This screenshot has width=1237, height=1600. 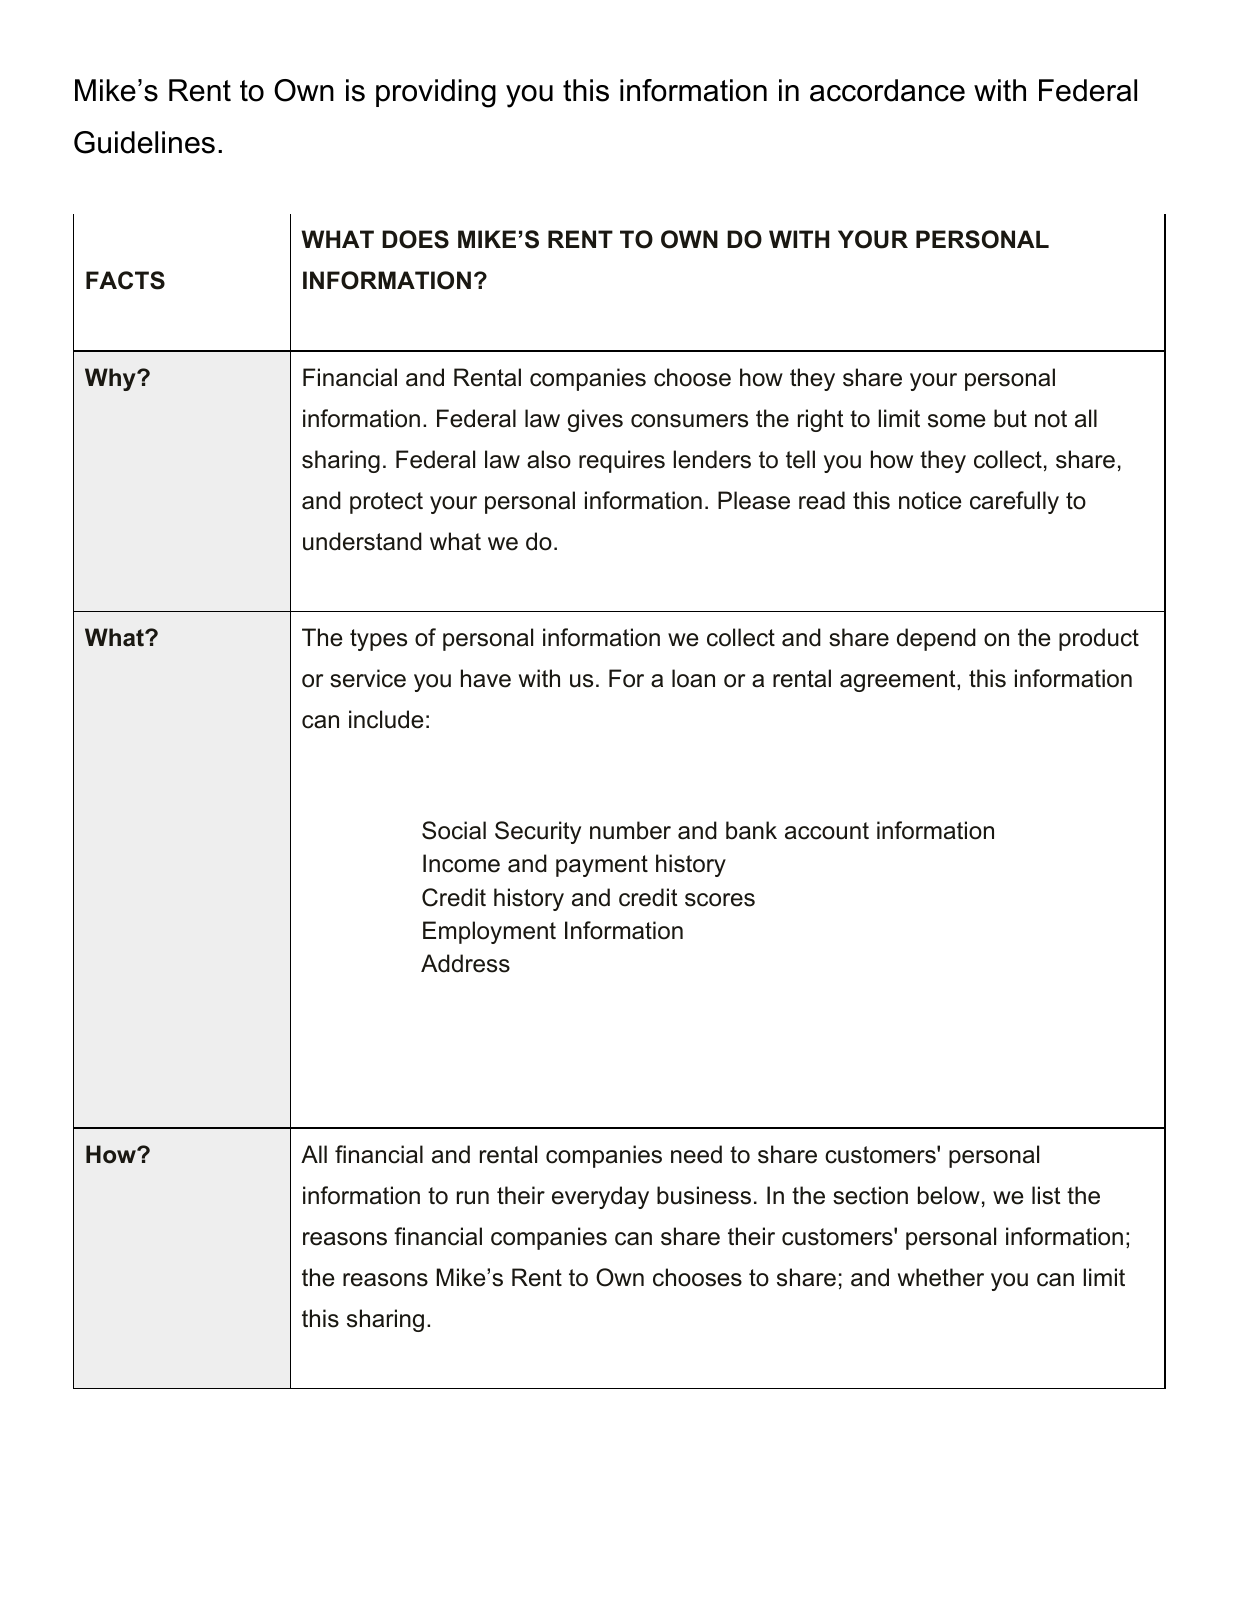 What do you see at coordinates (144, 142) in the screenshot?
I see `Guidelines` at bounding box center [144, 142].
